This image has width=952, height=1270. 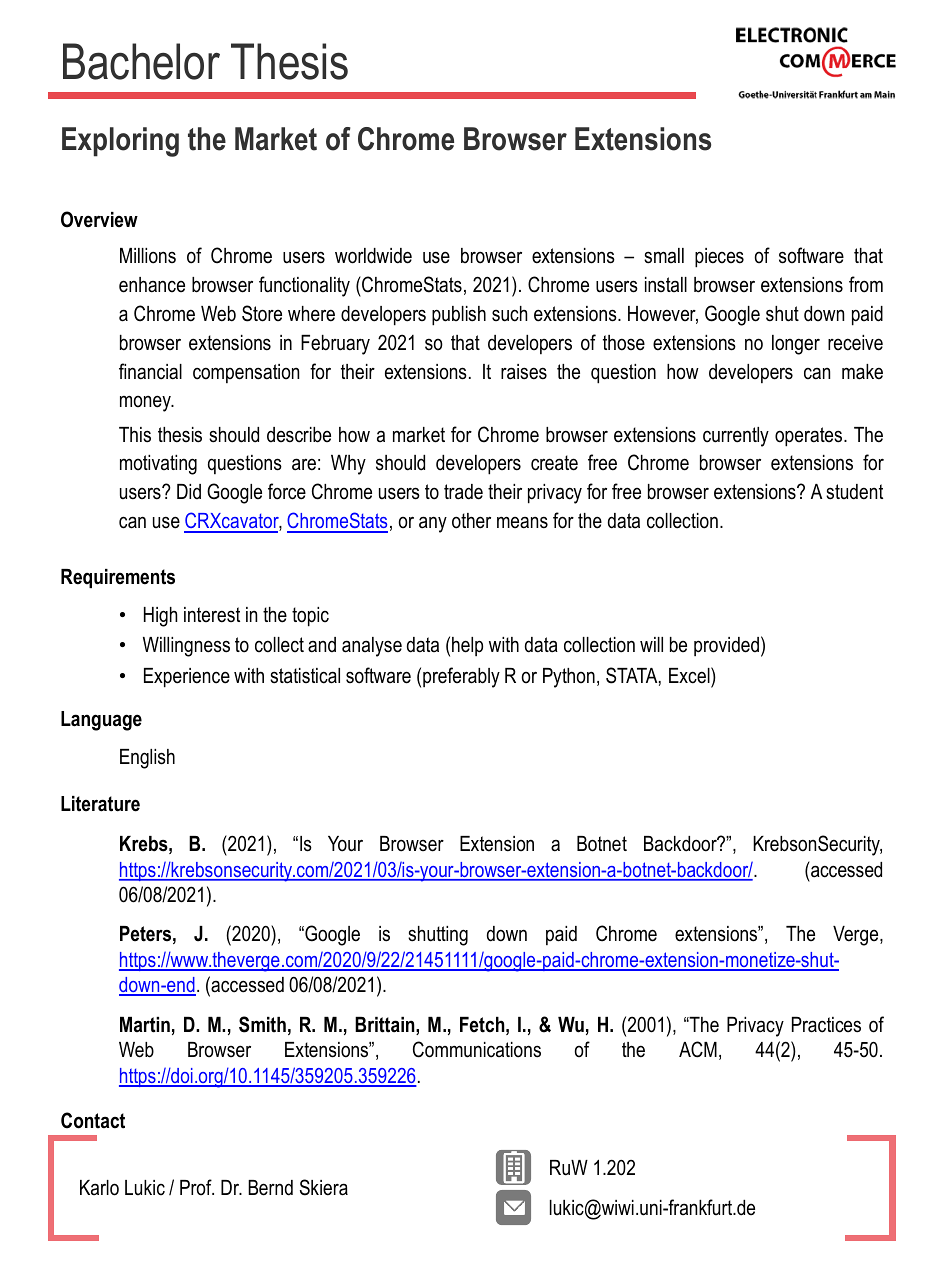 I want to click on Prof, so click(x=197, y=1187).
